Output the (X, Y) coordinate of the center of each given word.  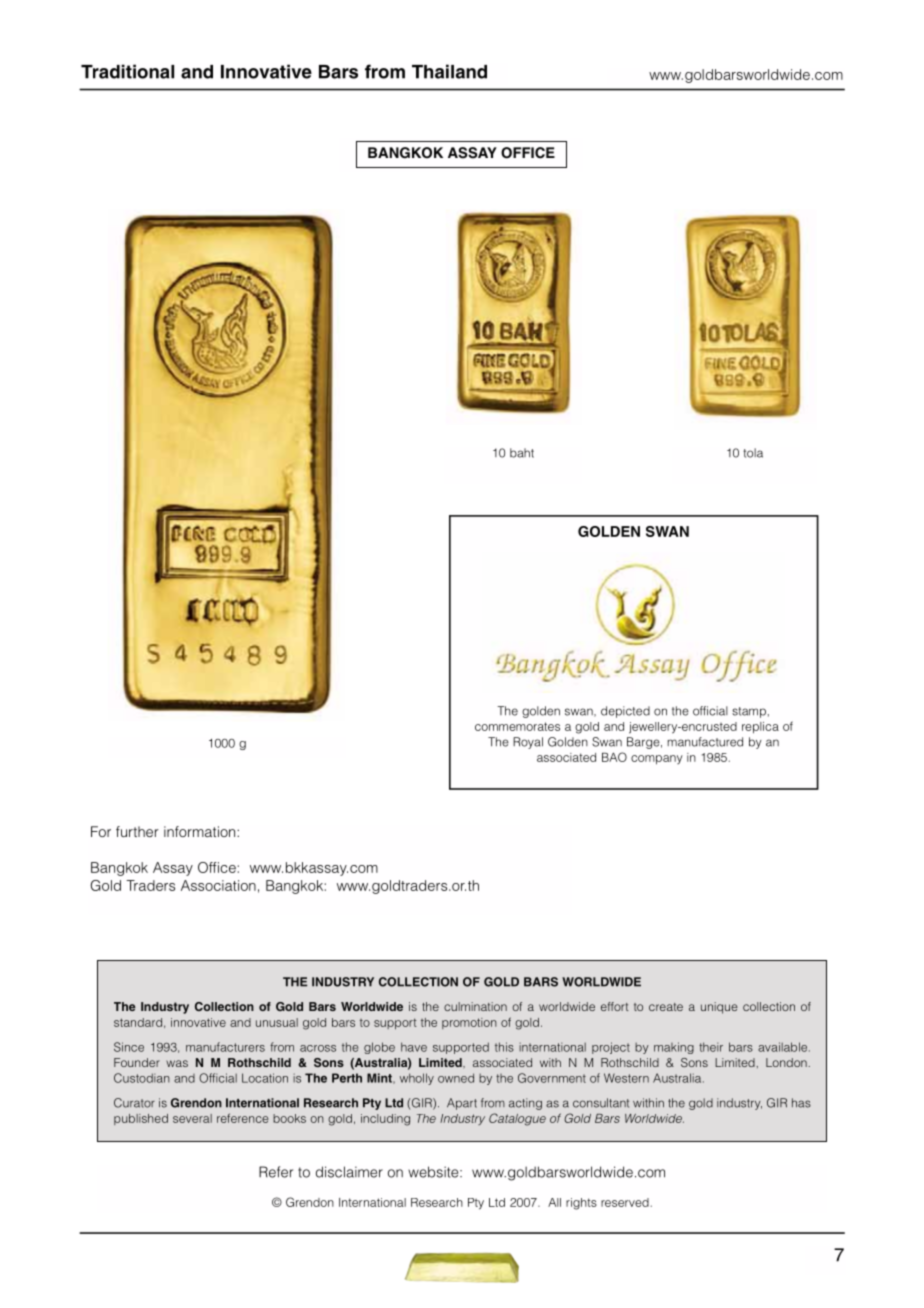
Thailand (449, 71)
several (192, 1118)
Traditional (127, 71)
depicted (625, 712)
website (434, 1172)
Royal (528, 743)
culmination (475, 1006)
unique (719, 1008)
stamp (750, 712)
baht (522, 453)
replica (760, 728)
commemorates (517, 726)
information (201, 831)
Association (218, 885)
